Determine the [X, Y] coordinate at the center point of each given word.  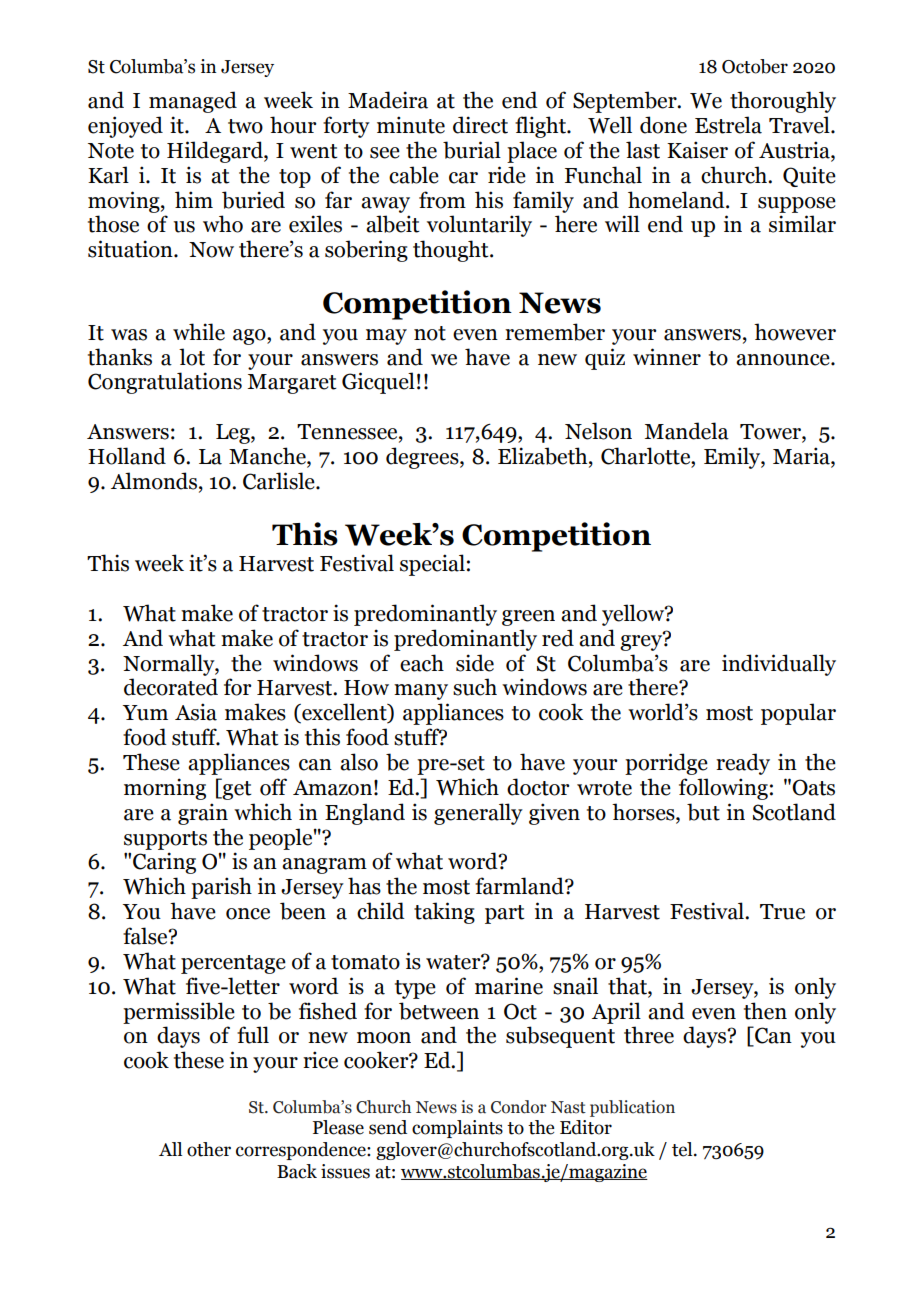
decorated [171, 687]
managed [193, 102]
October [755, 66]
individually [779, 665]
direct [480, 125]
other [209, 1149]
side [475, 663]
